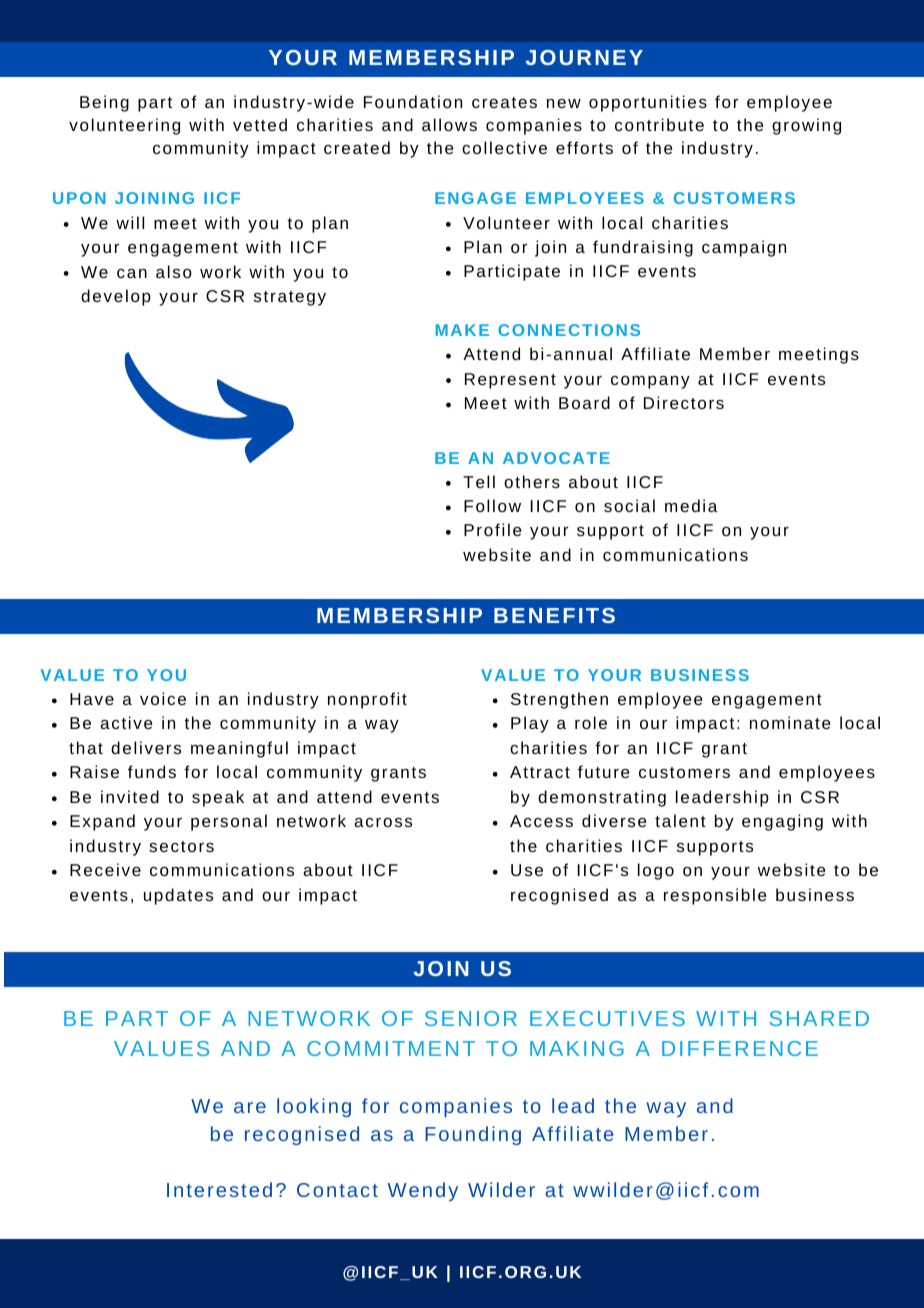 The width and height of the image is (924, 1308). I want to click on Play, so click(530, 724).
